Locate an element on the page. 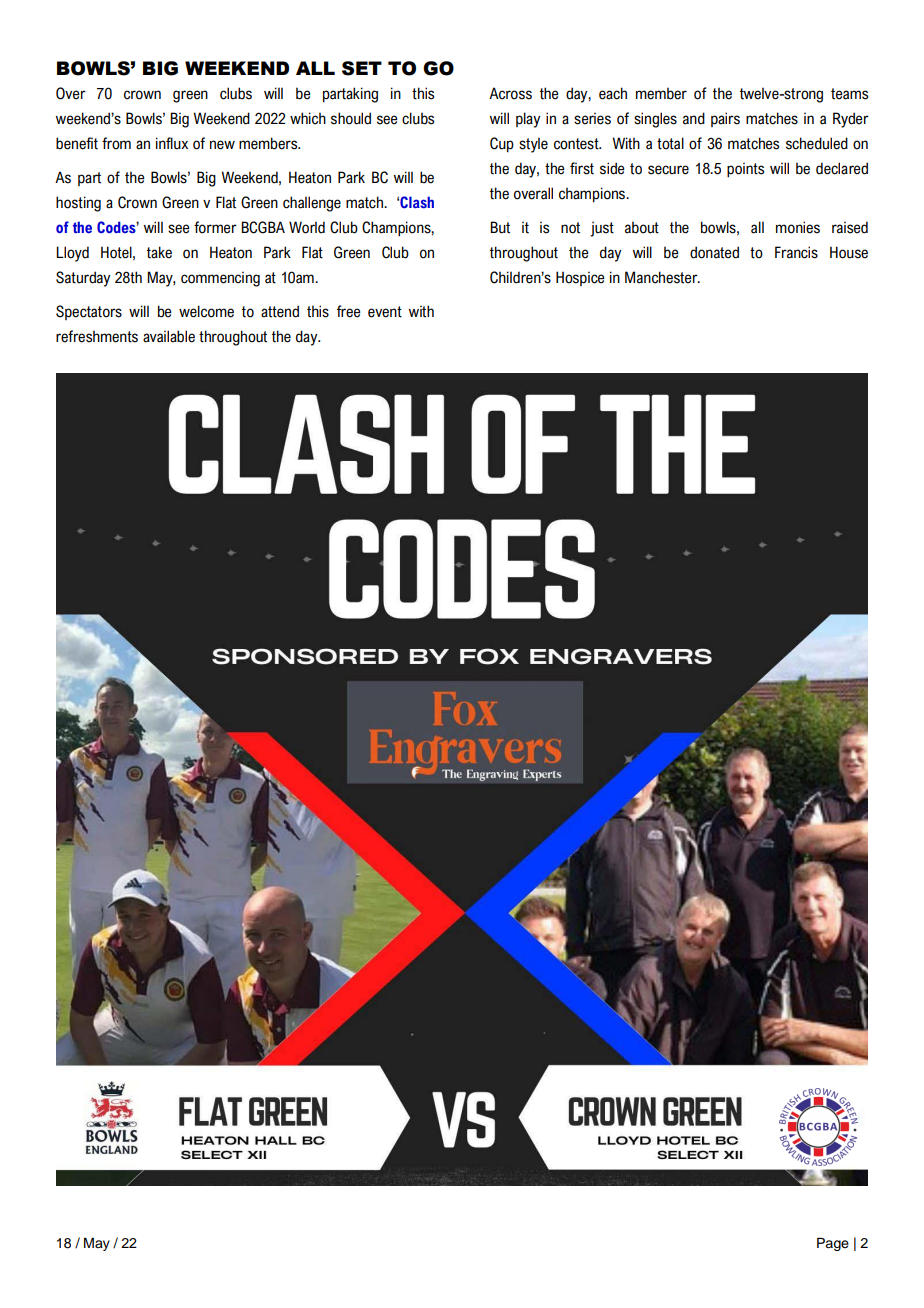 The width and height of the image is (924, 1308). Spectators is located at coordinates (89, 312).
